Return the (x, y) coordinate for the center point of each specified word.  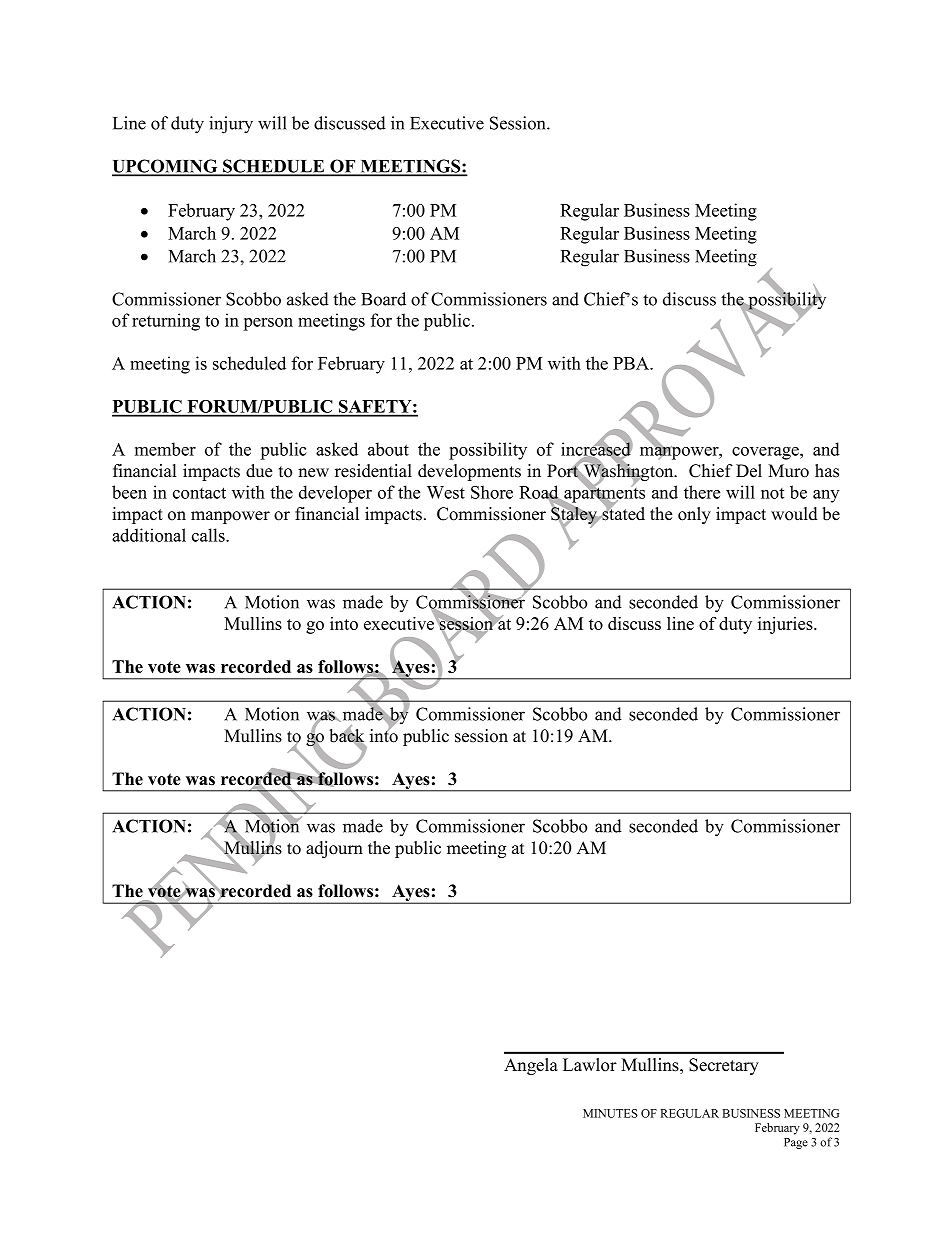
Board (383, 299)
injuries (786, 625)
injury (231, 125)
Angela (531, 1066)
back (346, 736)
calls (209, 535)
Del (749, 471)
